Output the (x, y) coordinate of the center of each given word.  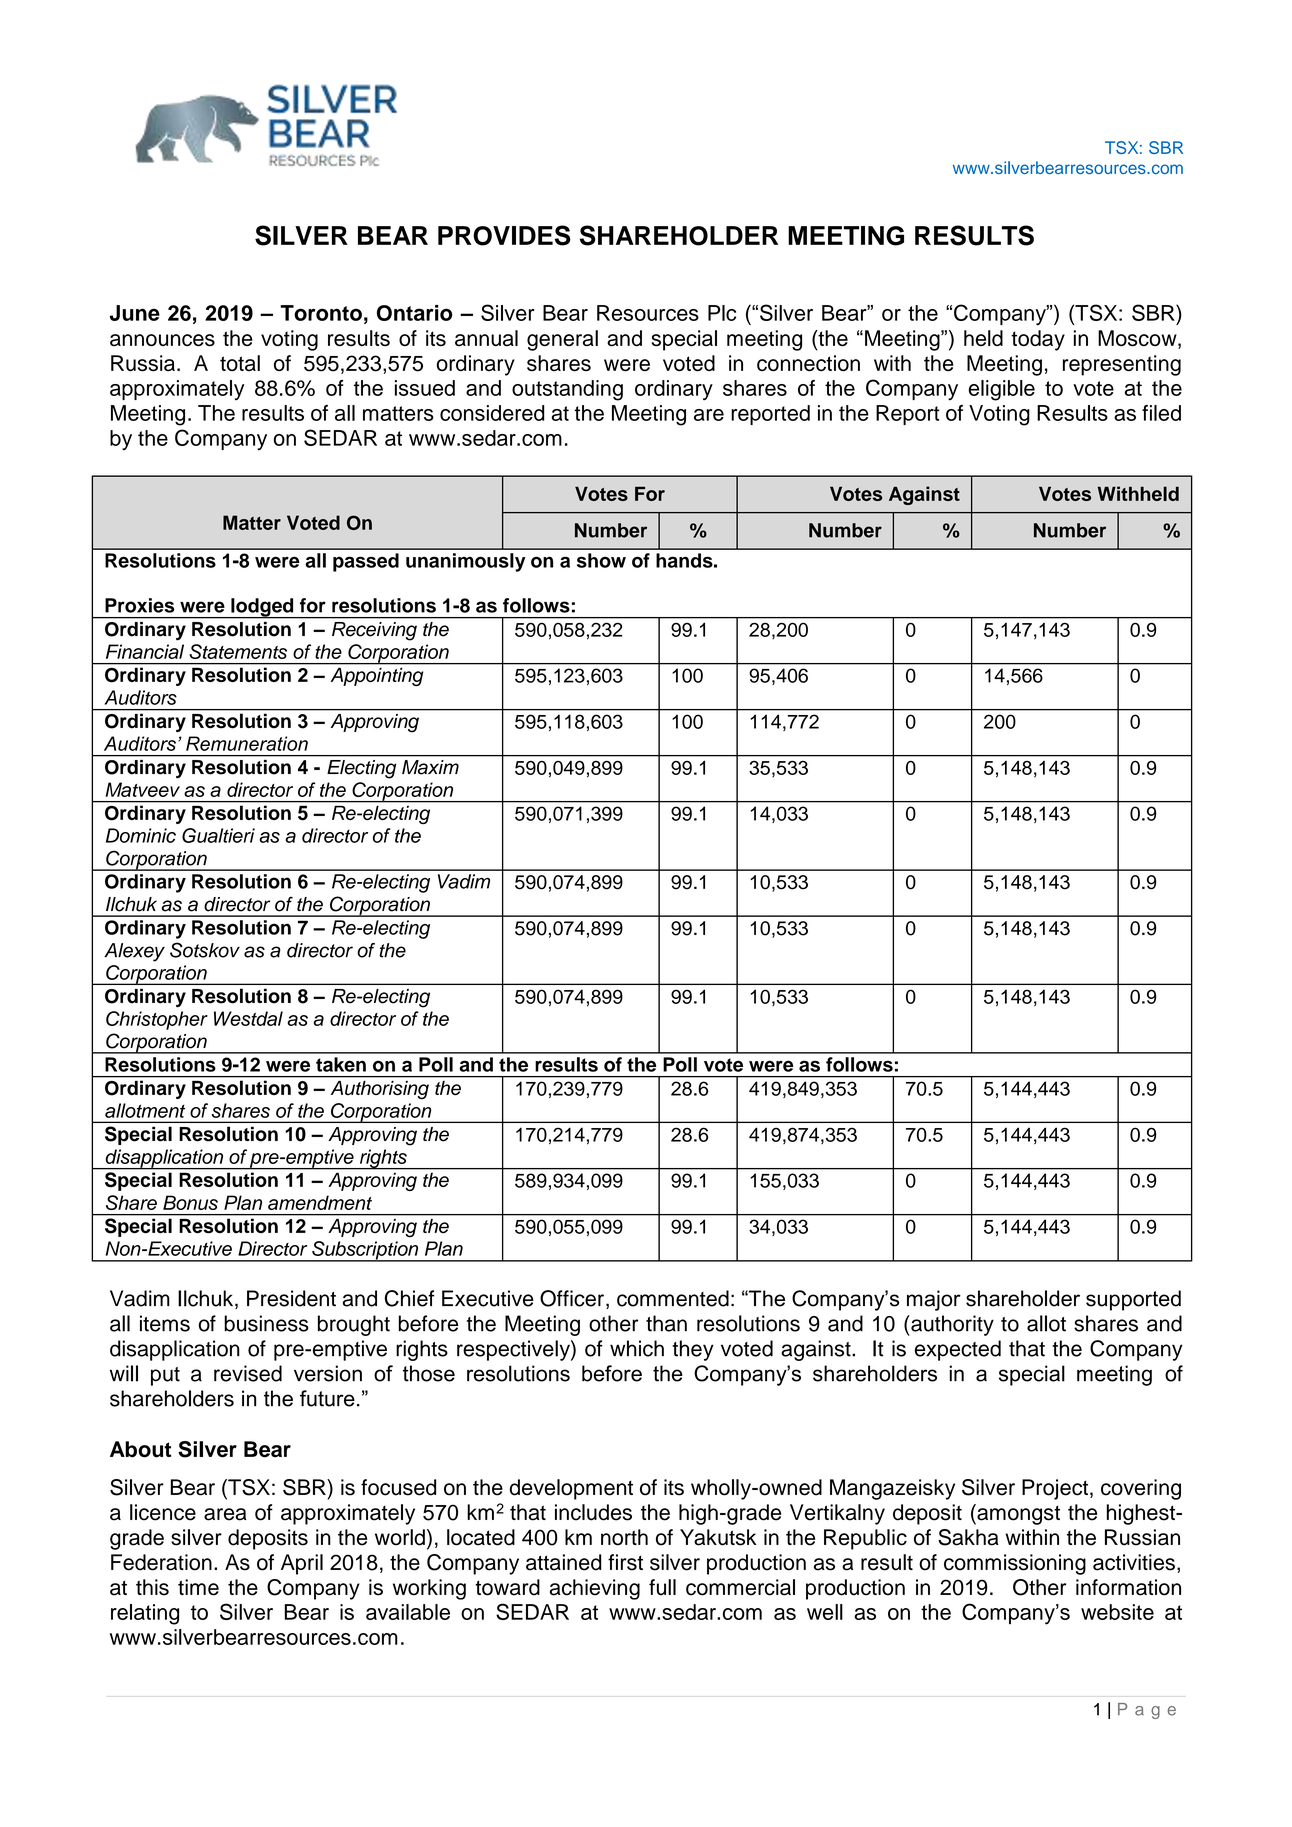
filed (1161, 413)
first (625, 1562)
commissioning (1015, 1564)
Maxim (430, 767)
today (1038, 340)
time (198, 1587)
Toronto (321, 313)
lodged (262, 608)
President (291, 1298)
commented (673, 1298)
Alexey (134, 952)
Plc (722, 313)
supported (1133, 1300)
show (601, 560)
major (934, 1300)
